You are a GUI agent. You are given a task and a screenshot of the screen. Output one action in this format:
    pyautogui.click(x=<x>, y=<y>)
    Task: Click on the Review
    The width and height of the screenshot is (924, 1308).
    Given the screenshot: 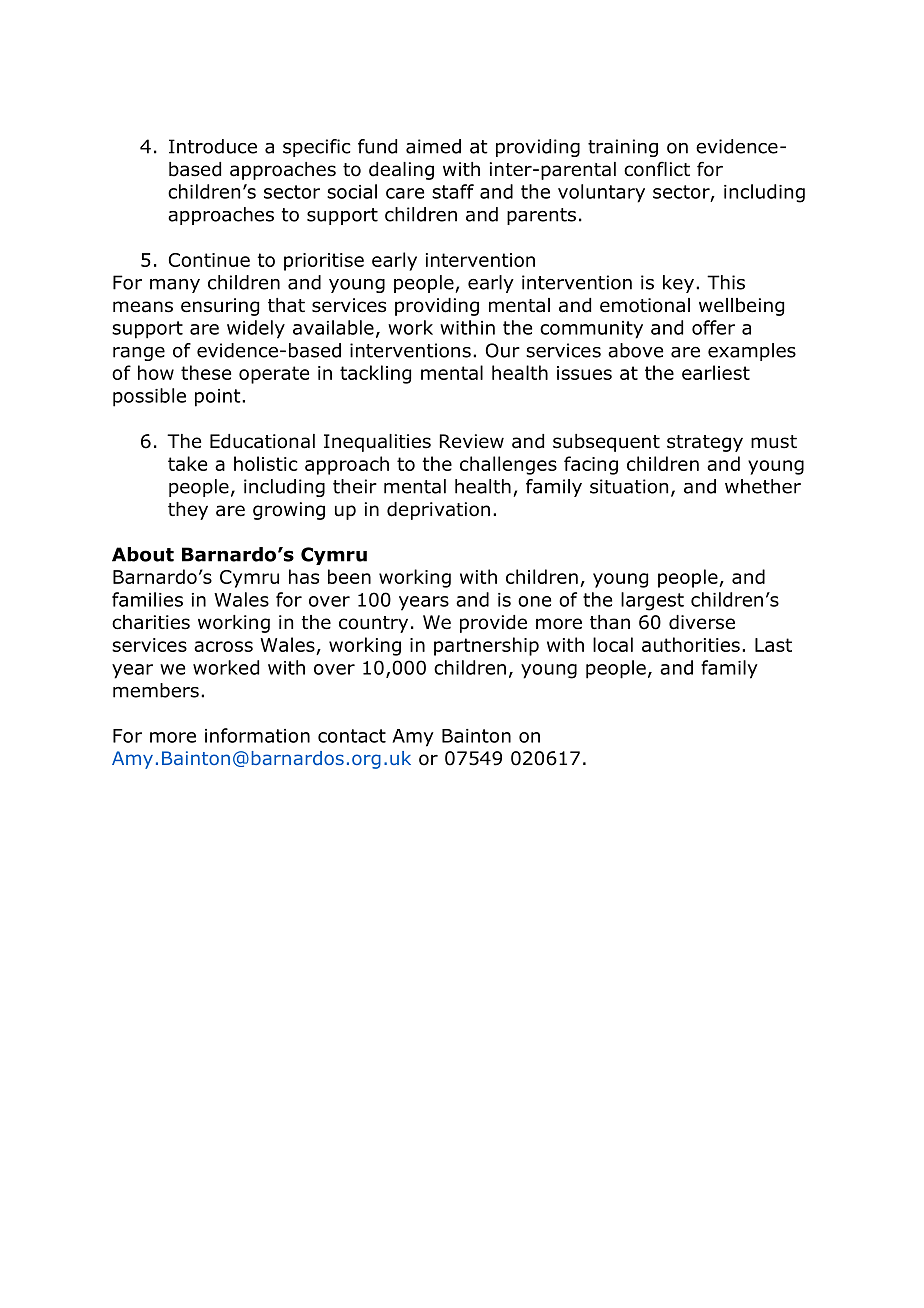 What is the action you would take?
    pyautogui.click(x=472, y=441)
